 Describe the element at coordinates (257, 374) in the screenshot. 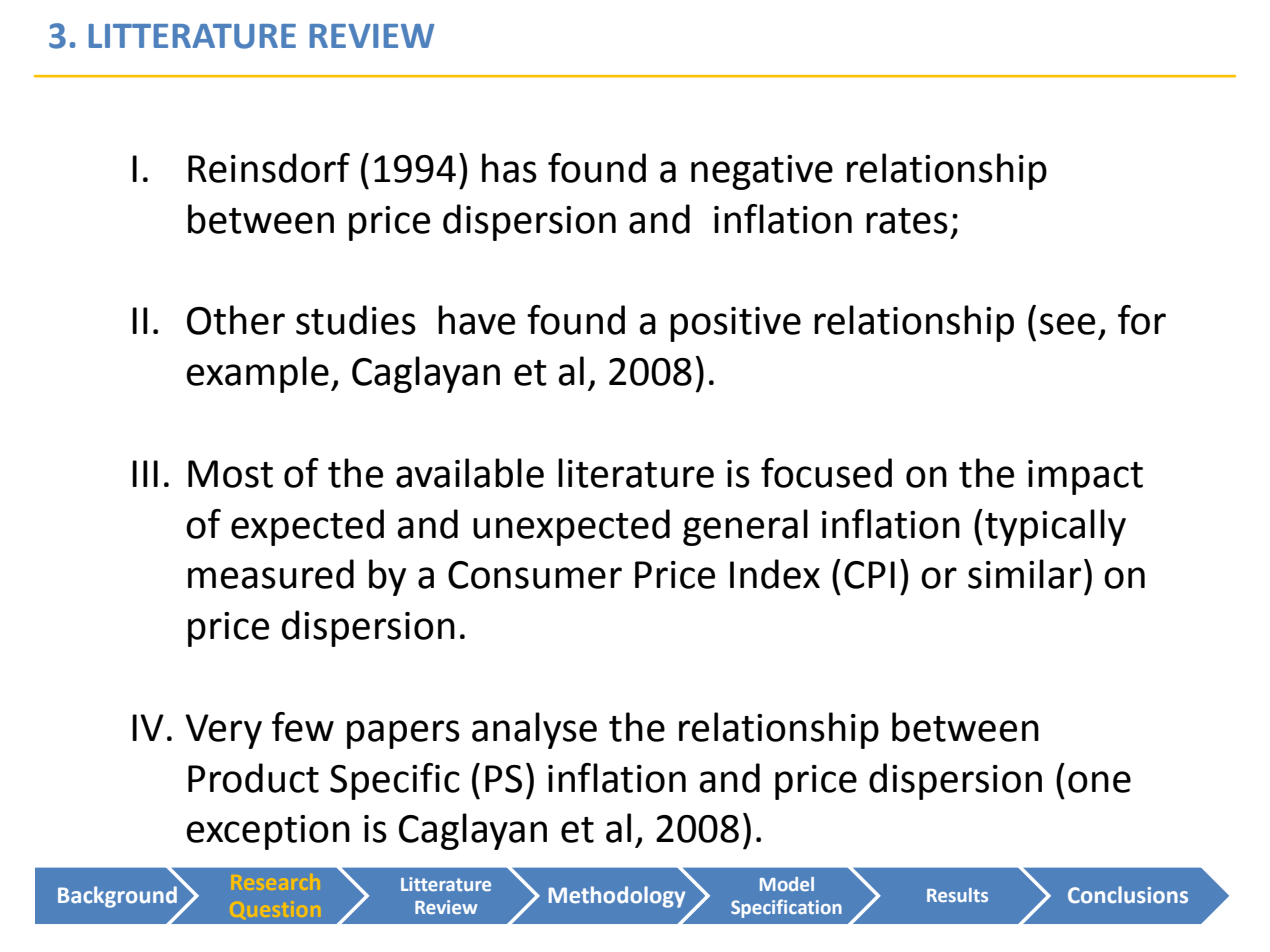

I see `example` at that location.
